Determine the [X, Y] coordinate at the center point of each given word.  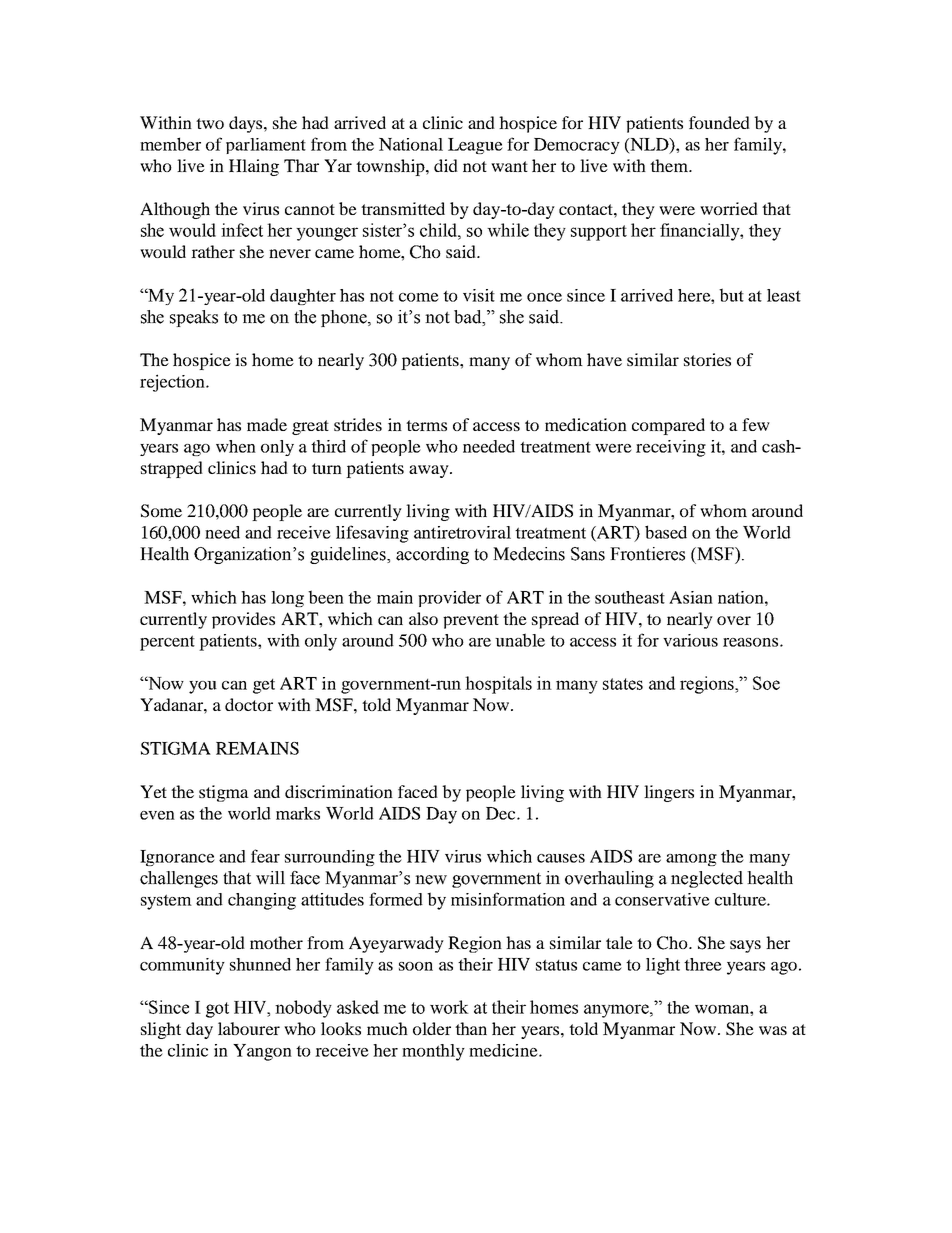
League [475, 146]
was [773, 1030]
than [471, 1028]
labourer [249, 1028]
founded [719, 122]
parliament [266, 146]
